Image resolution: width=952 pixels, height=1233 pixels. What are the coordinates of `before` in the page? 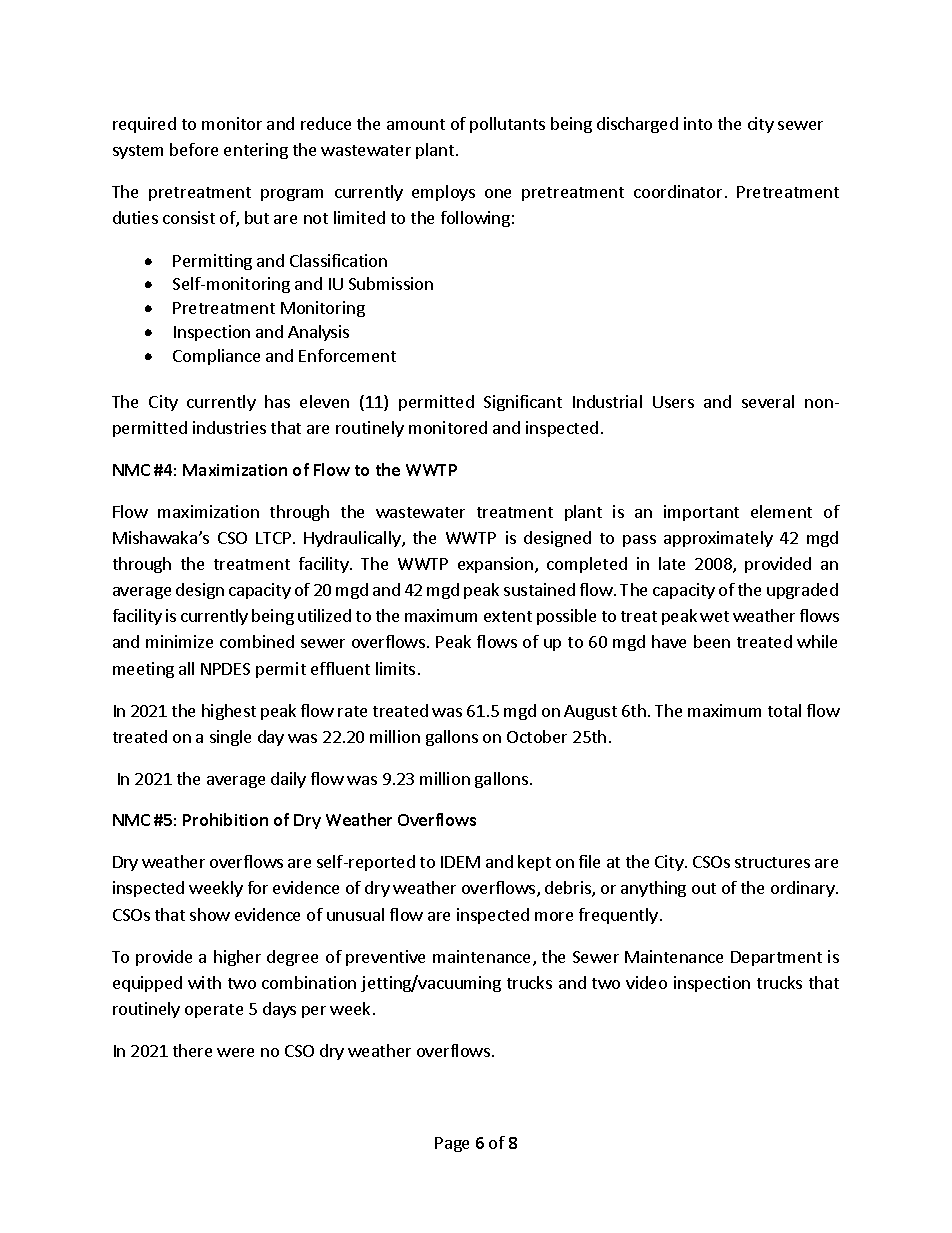 It's located at (194, 149).
